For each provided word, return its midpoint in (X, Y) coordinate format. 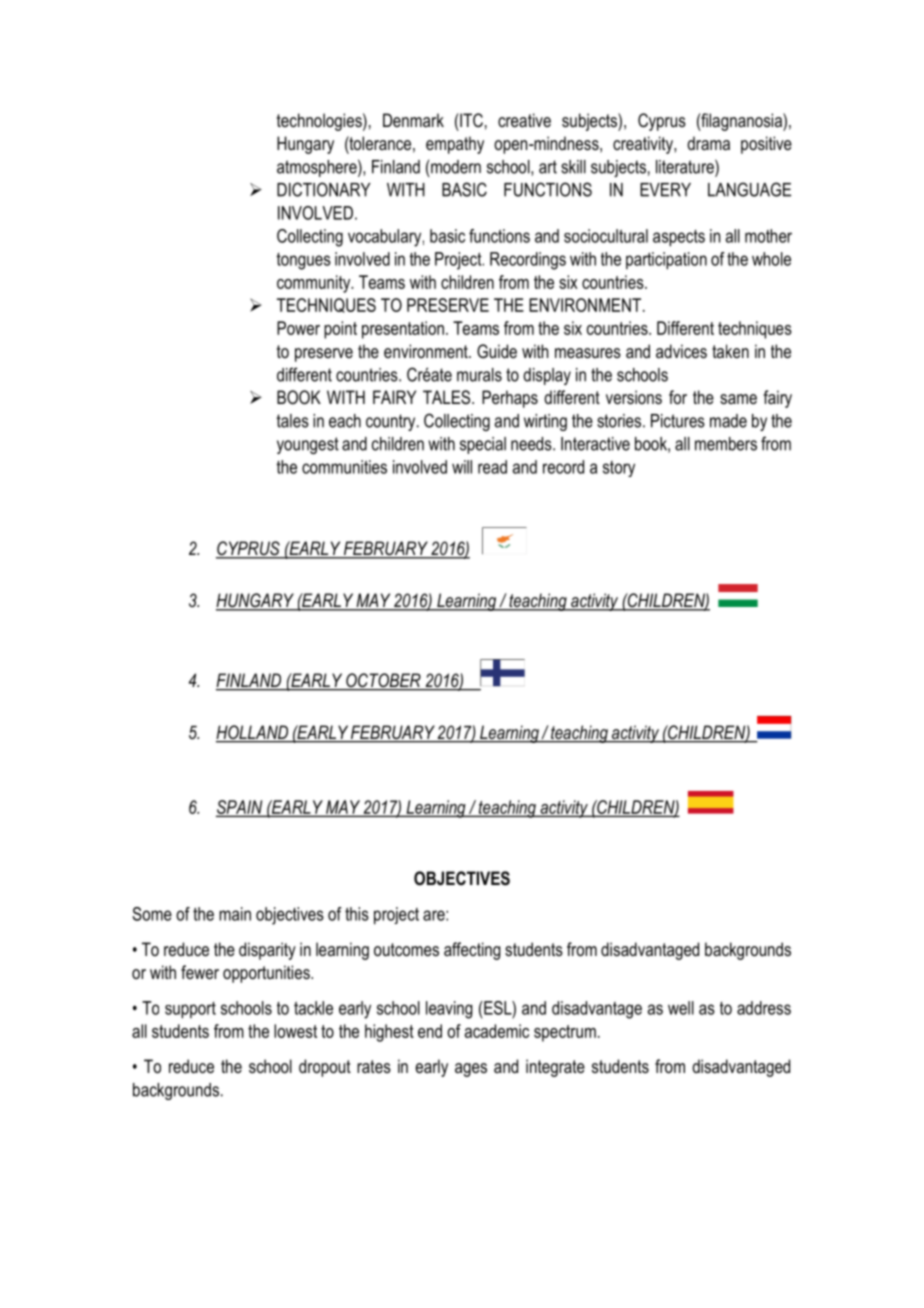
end (430, 1031)
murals (479, 375)
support (190, 1010)
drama (708, 143)
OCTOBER (383, 681)
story (619, 469)
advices (681, 351)
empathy (455, 145)
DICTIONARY (324, 189)
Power (298, 328)
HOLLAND (253, 733)
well (681, 1008)
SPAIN (240, 808)
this (357, 914)
